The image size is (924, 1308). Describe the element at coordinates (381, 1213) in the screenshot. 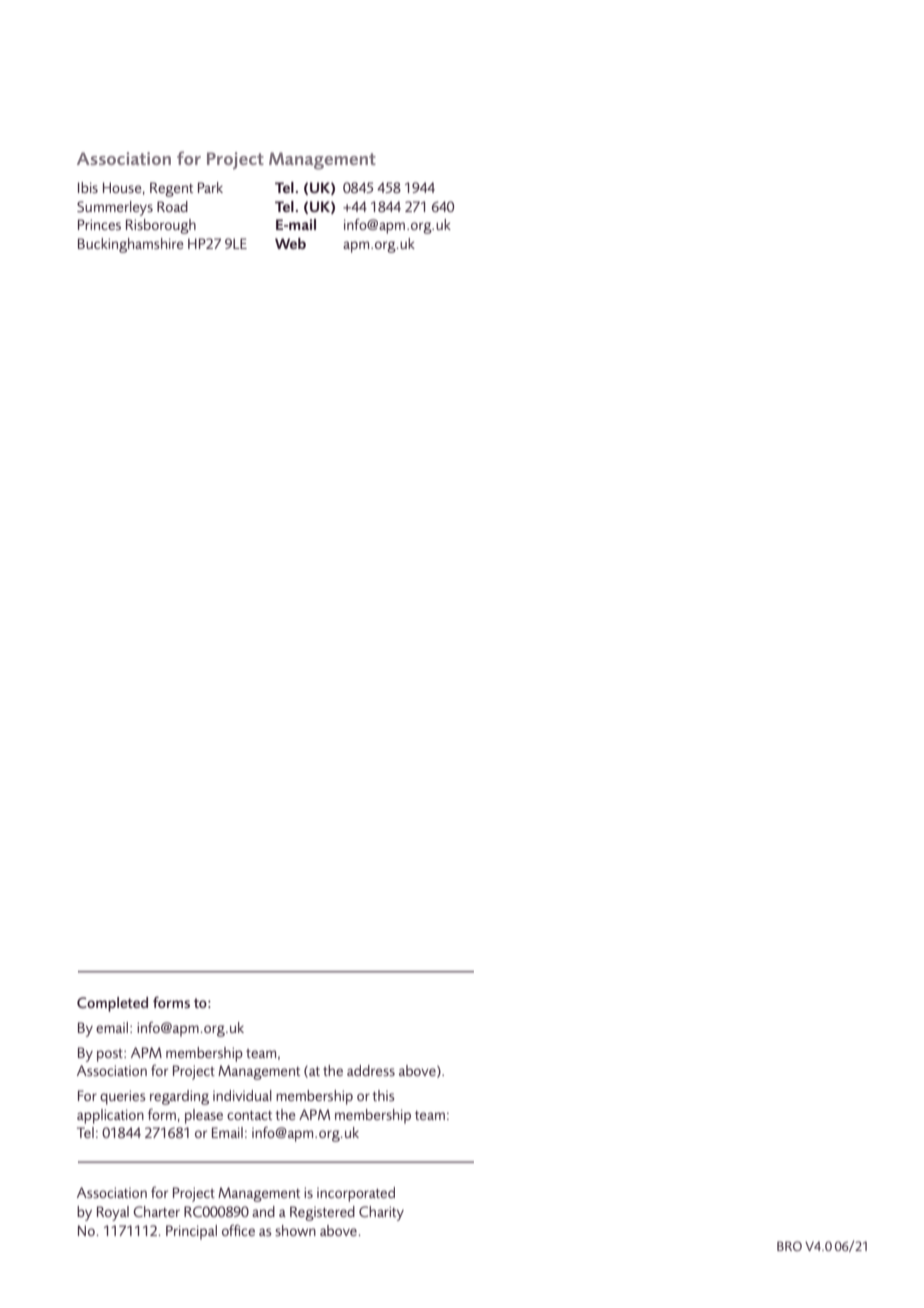

I see `Charity` at that location.
